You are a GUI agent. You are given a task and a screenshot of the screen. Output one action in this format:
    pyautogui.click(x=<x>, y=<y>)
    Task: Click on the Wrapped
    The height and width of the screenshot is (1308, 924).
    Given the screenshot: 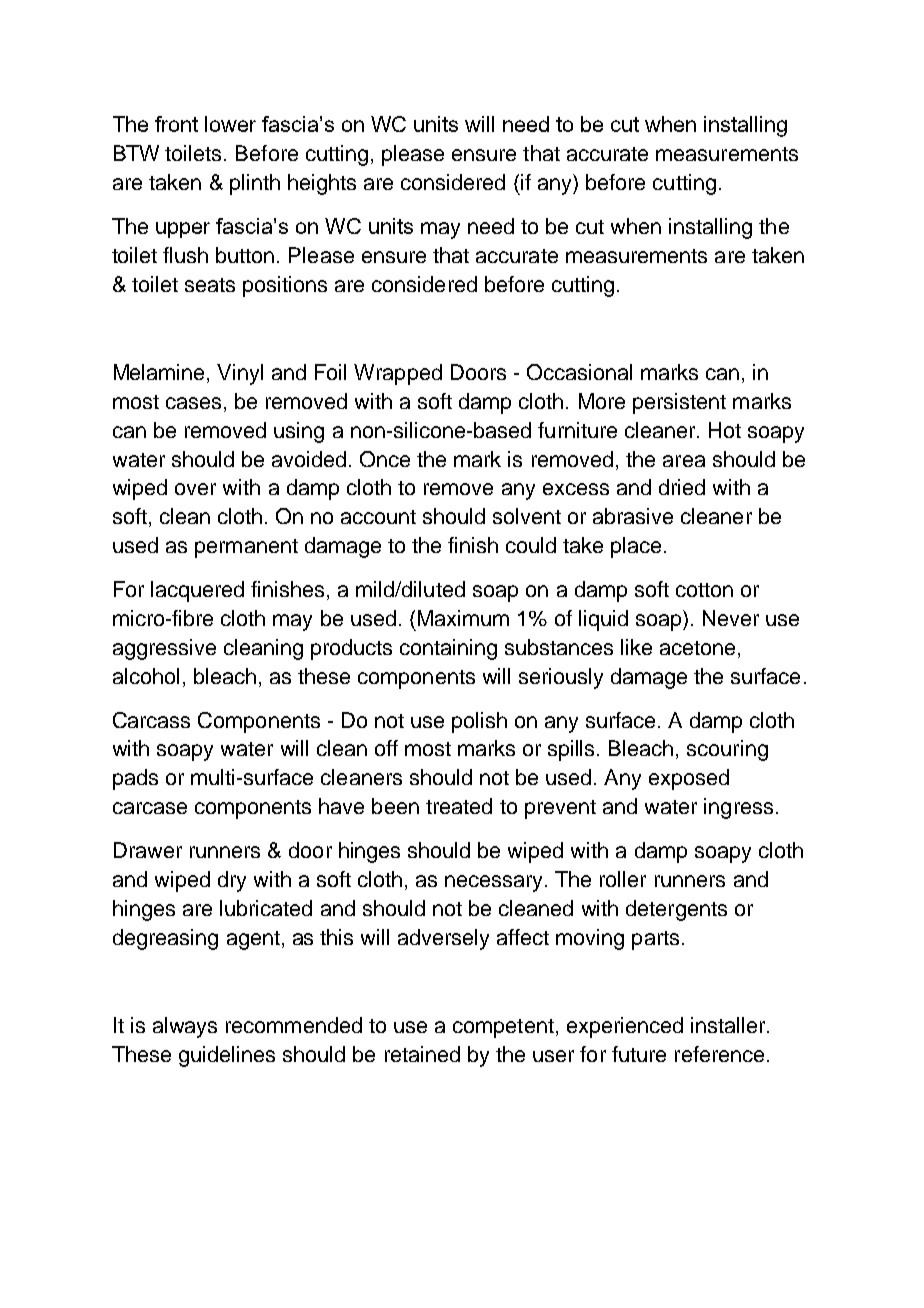 What is the action you would take?
    pyautogui.click(x=398, y=374)
